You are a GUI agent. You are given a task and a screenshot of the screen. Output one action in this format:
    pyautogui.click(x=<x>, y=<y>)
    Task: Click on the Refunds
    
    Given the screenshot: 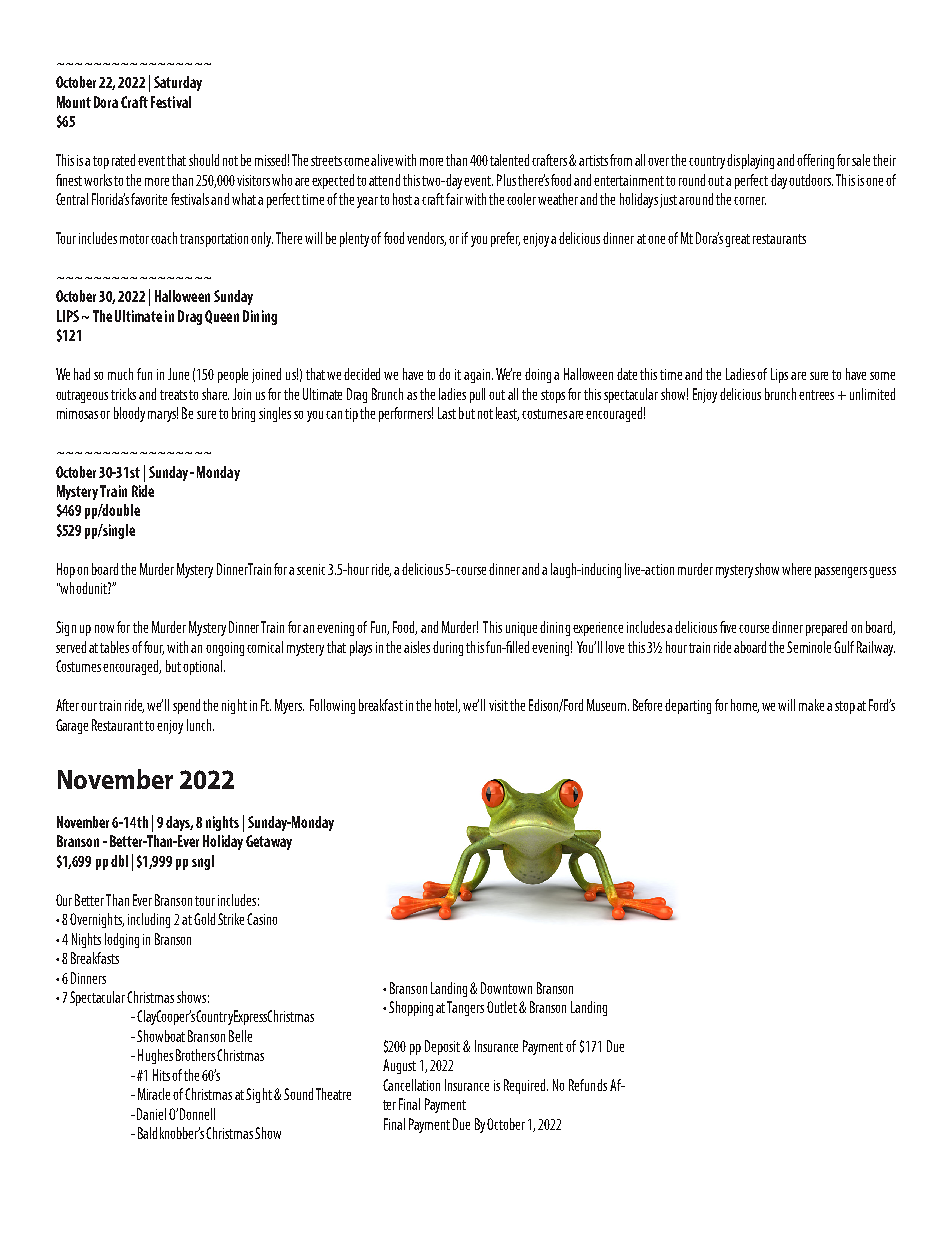 What is the action you would take?
    pyautogui.click(x=588, y=1085)
